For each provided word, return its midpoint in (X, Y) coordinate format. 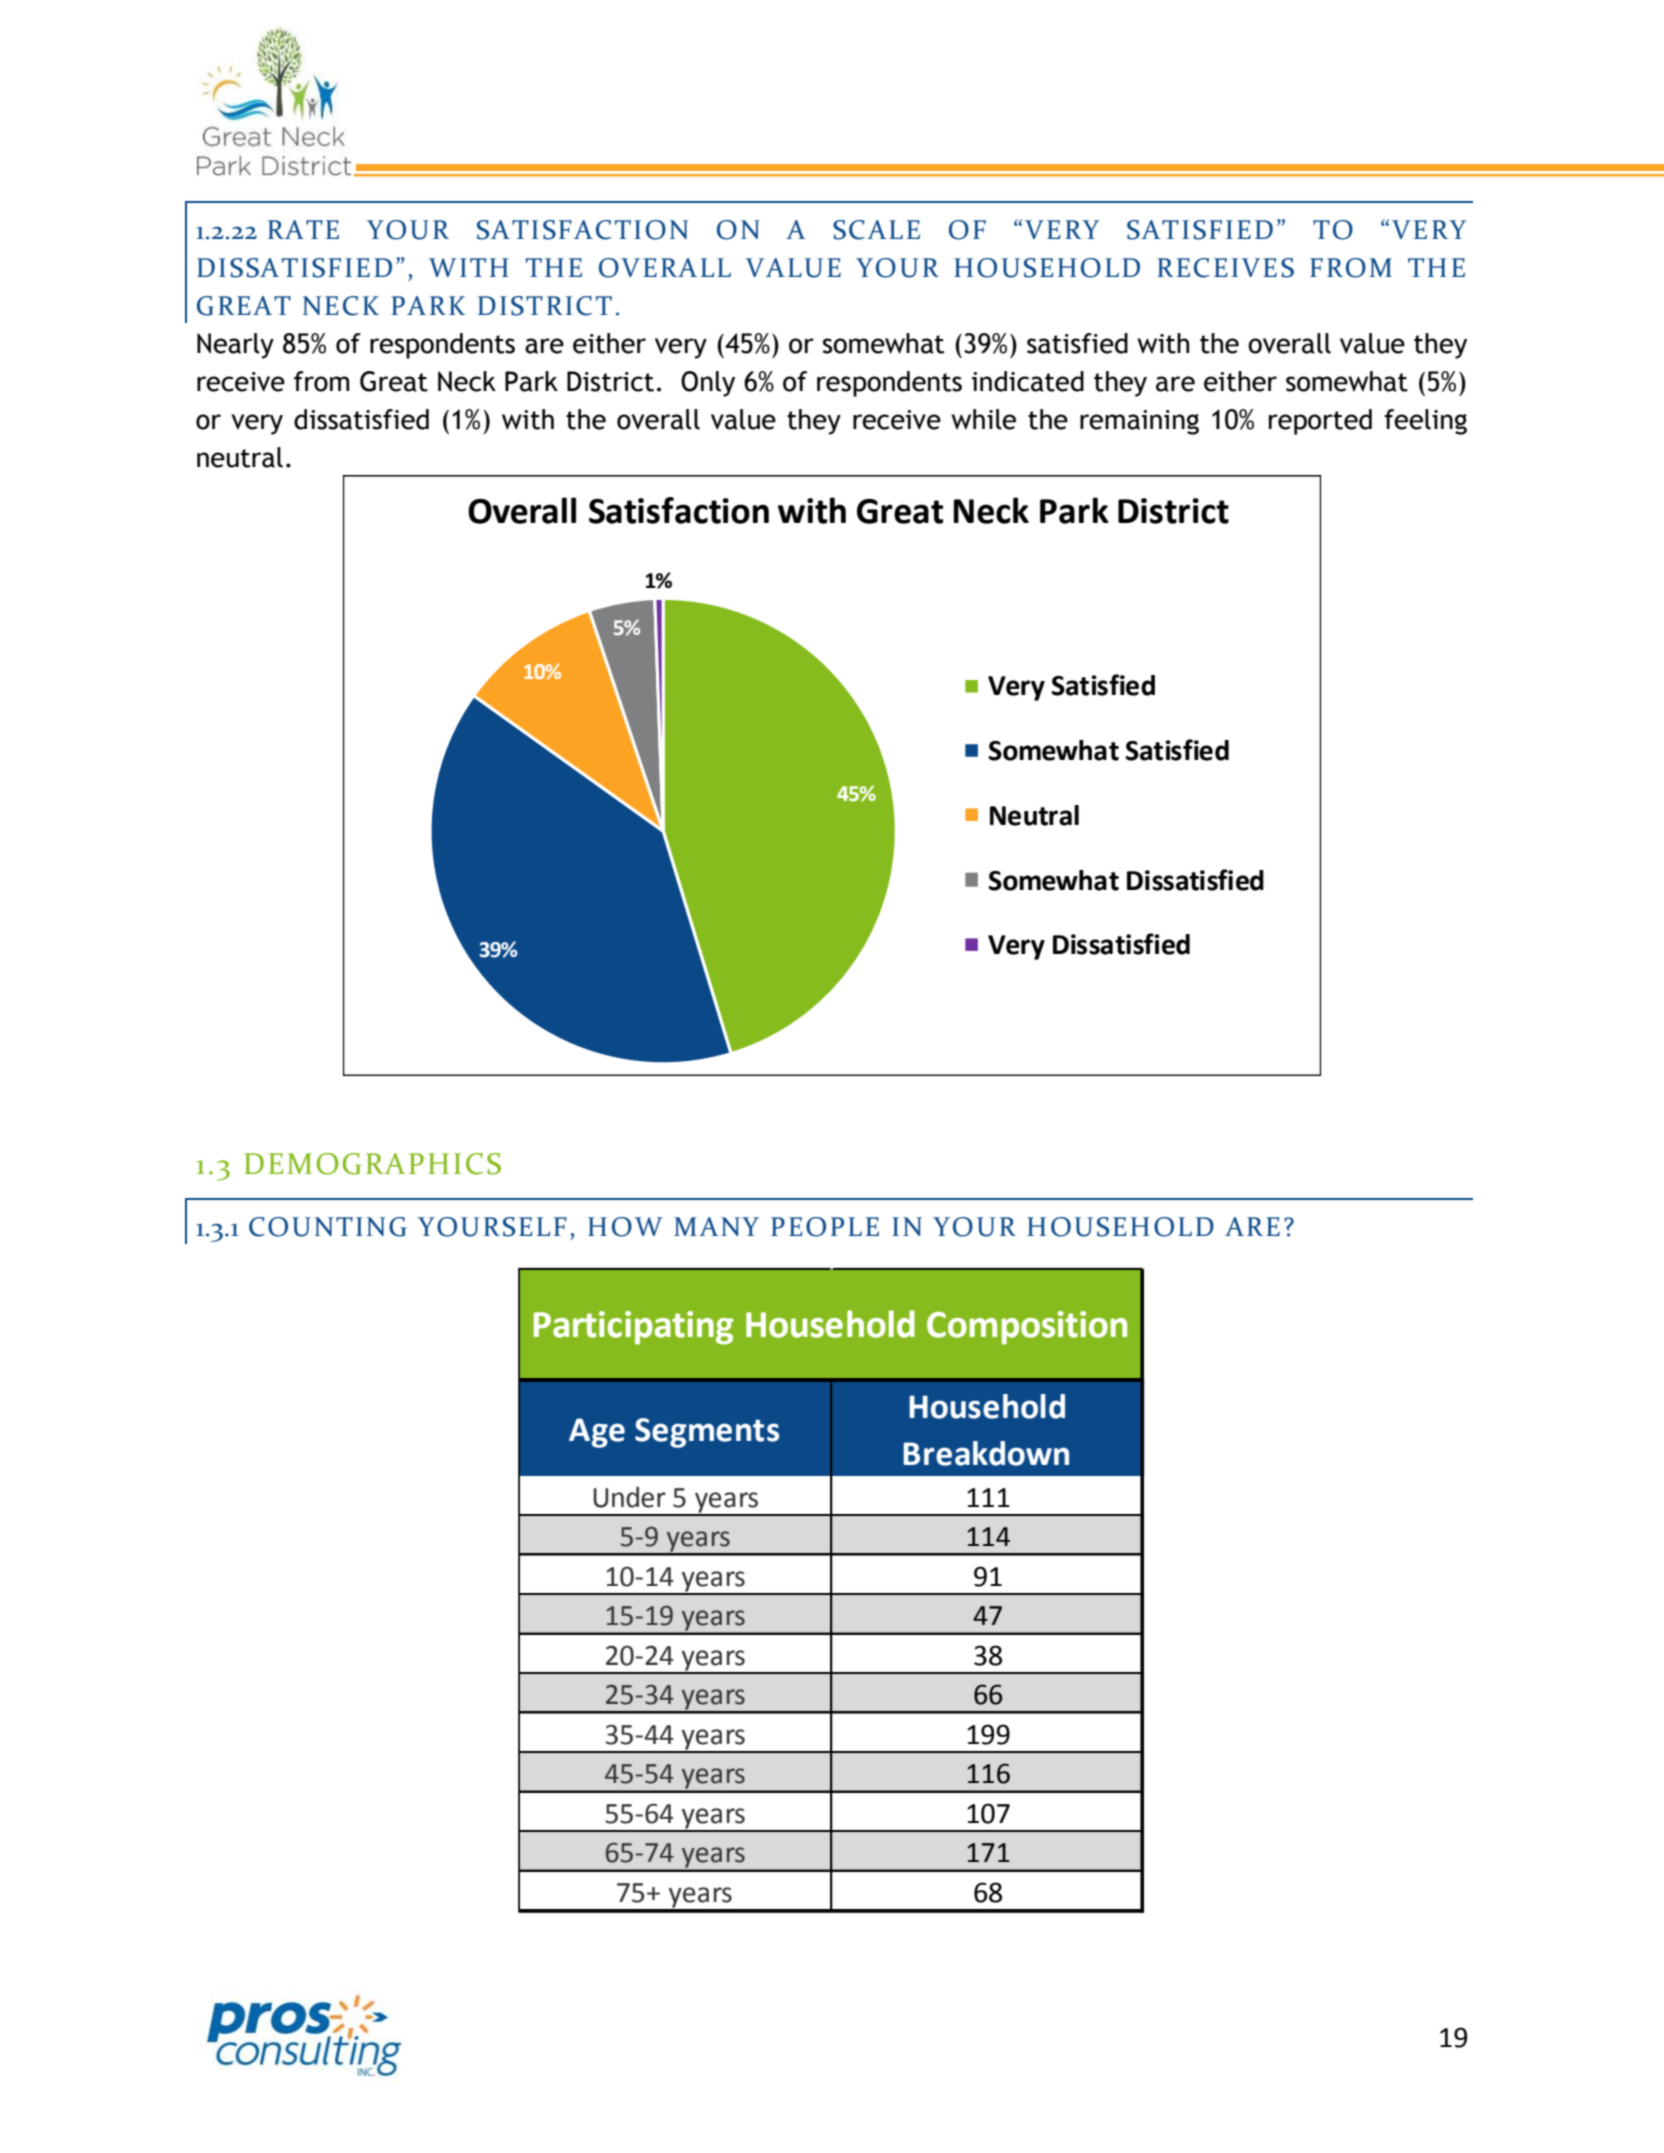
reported (1320, 422)
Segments (707, 1433)
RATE (303, 229)
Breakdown (986, 1453)
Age (597, 1433)
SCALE (876, 230)
